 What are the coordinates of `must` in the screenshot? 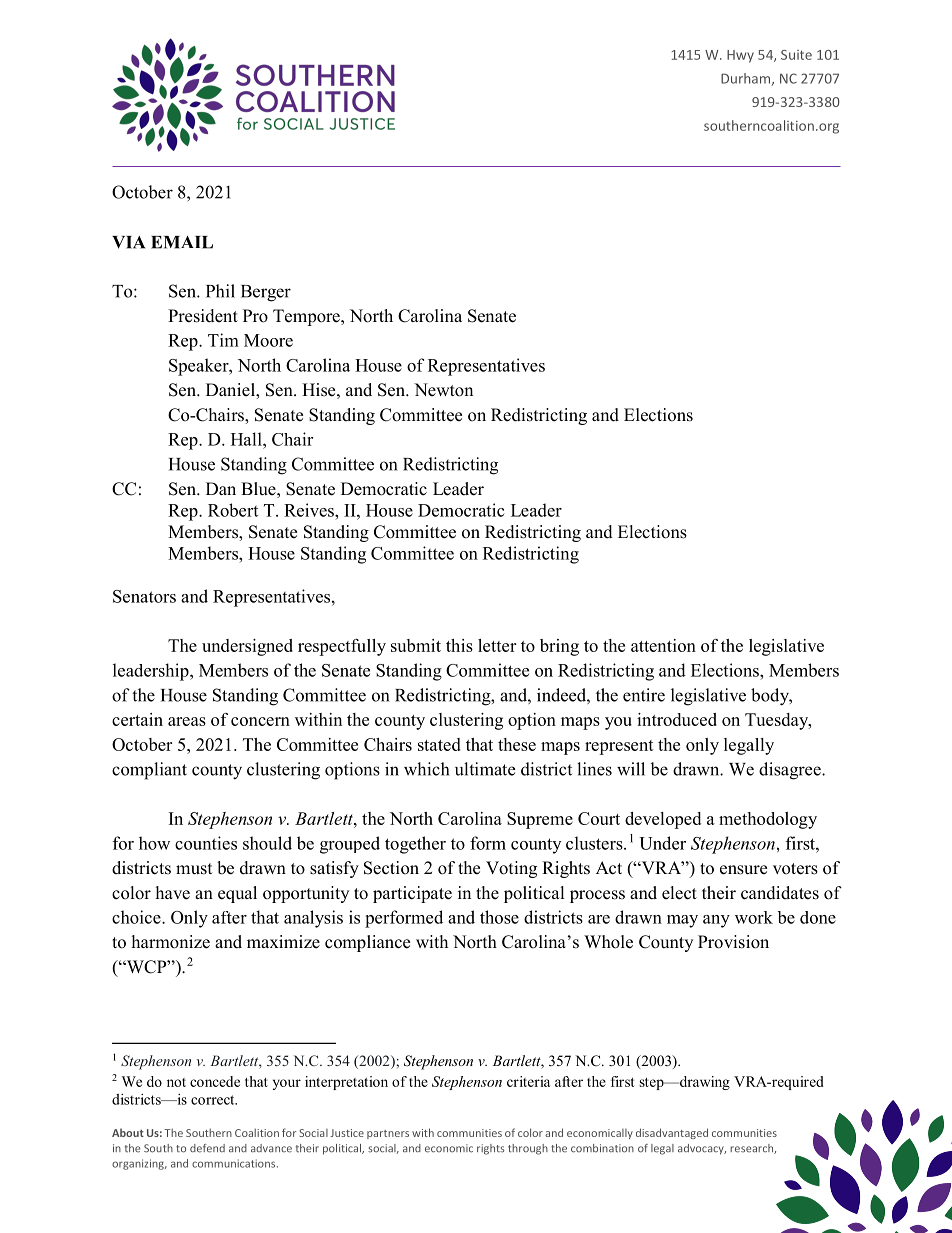 It's located at (194, 869).
